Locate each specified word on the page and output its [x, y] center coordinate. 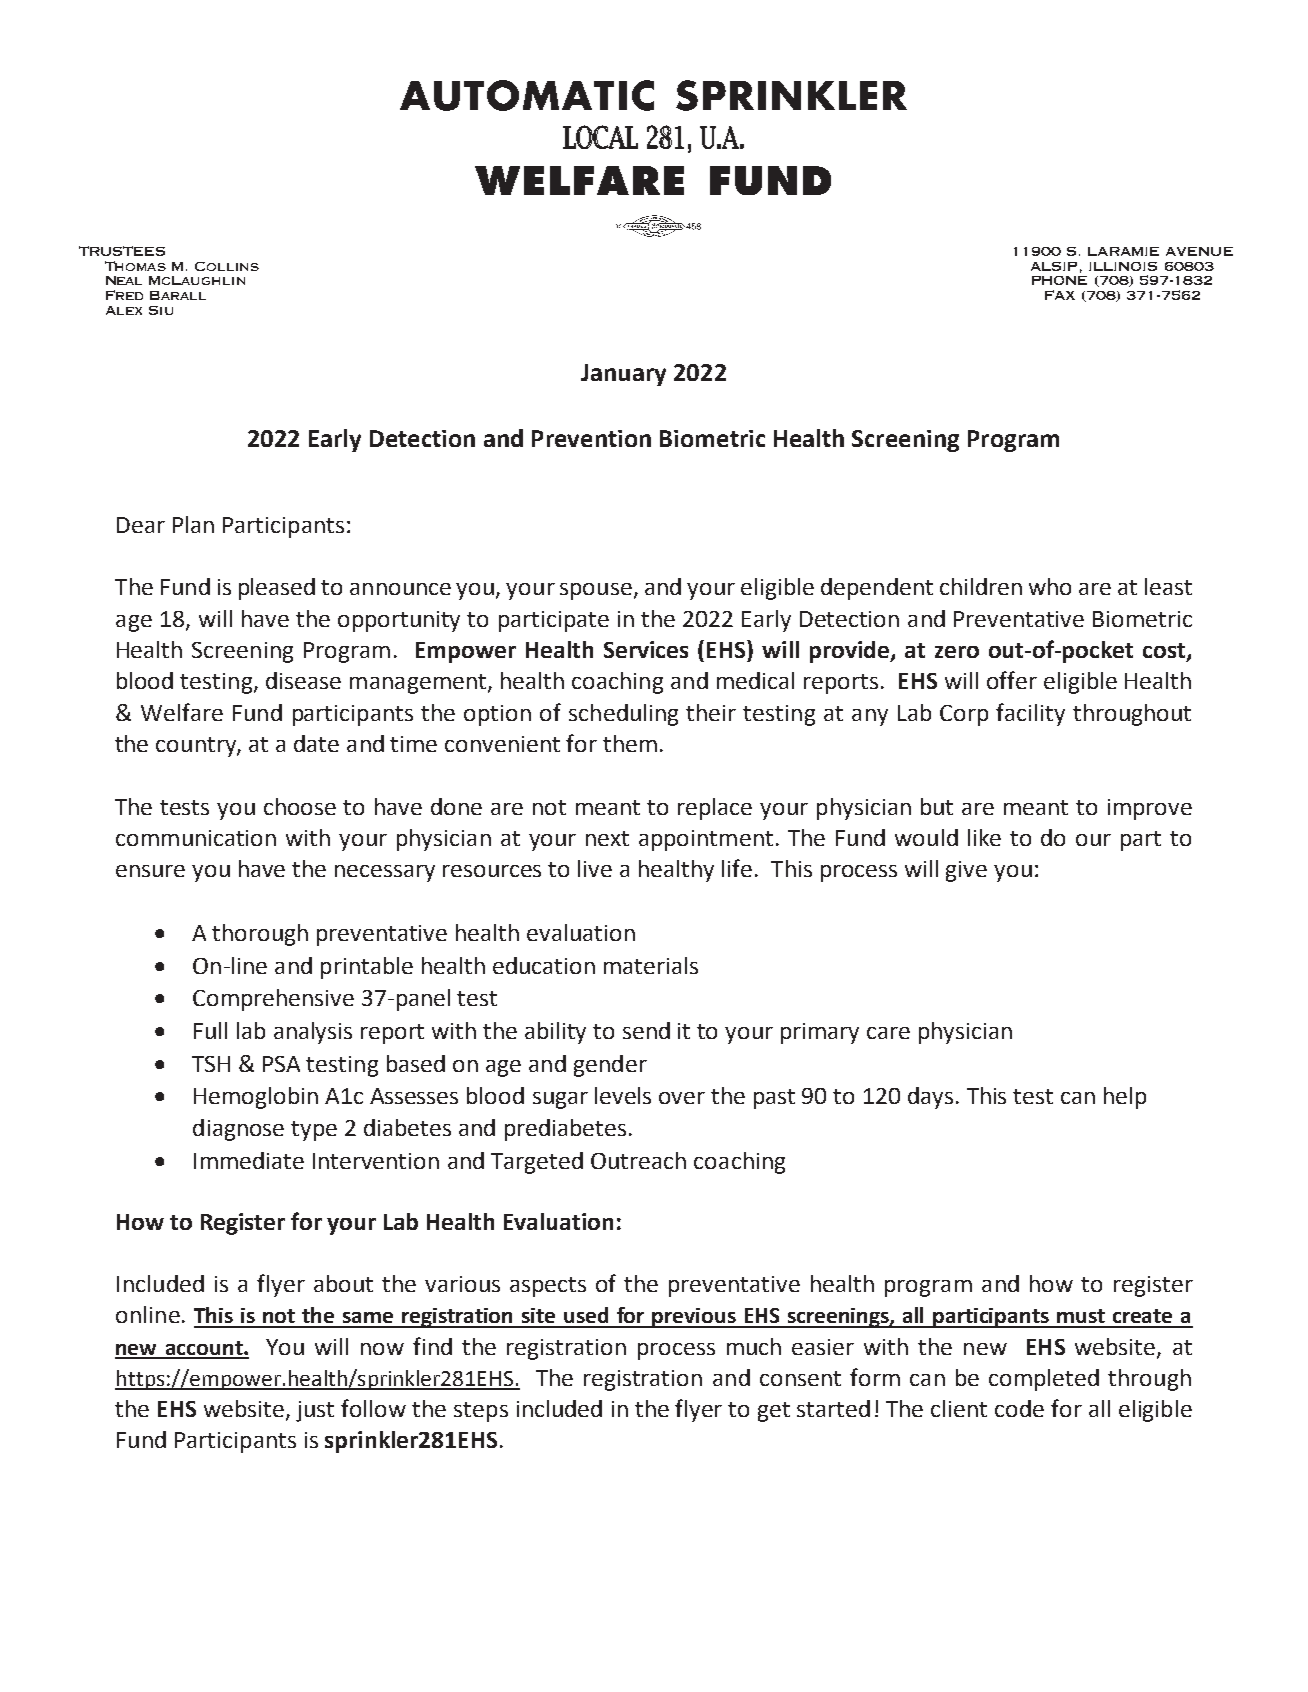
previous [694, 1318]
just [315, 1411]
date [316, 743]
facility [1030, 714]
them [630, 743]
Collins [227, 266]
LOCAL [600, 137]
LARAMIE [1123, 251]
